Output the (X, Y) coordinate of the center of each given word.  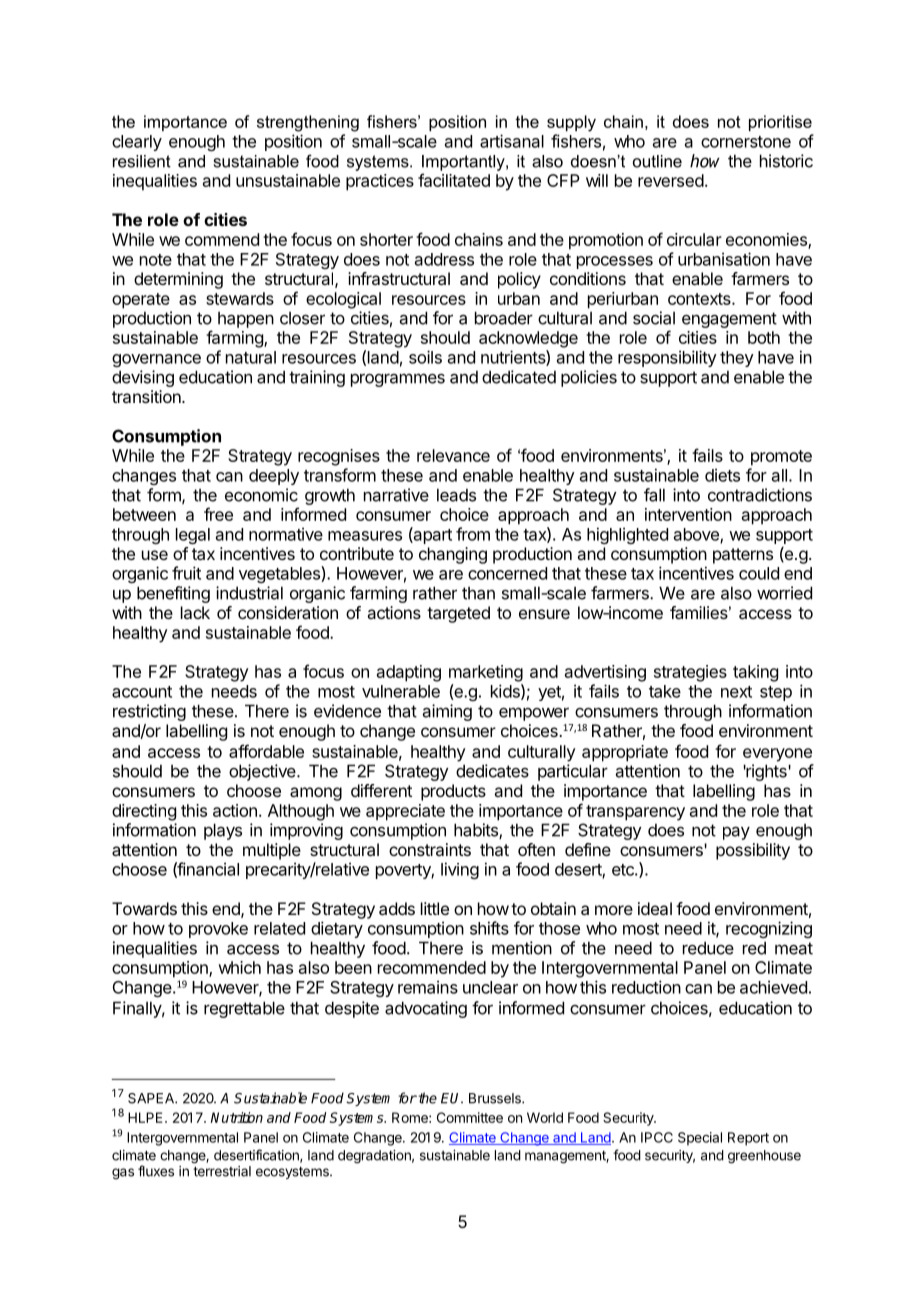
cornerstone (746, 142)
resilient (142, 161)
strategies (690, 673)
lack (195, 612)
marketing (486, 673)
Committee (470, 1117)
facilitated (454, 180)
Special (700, 1139)
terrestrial (222, 1171)
